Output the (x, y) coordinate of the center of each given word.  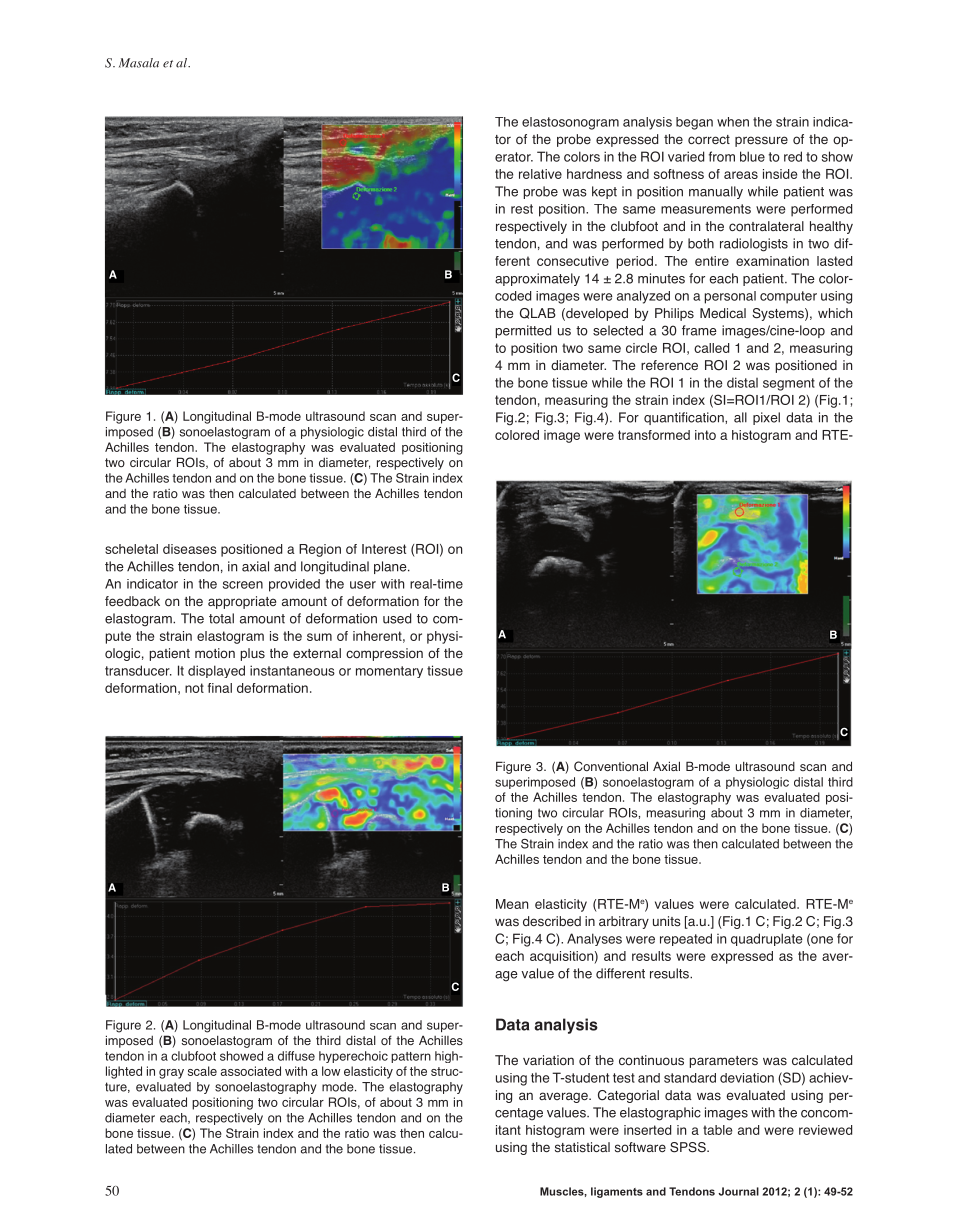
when (733, 122)
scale (202, 1071)
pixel (766, 418)
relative (540, 174)
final (220, 688)
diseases (190, 549)
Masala (139, 63)
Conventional (611, 766)
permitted (523, 331)
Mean (512, 904)
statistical (582, 1147)
